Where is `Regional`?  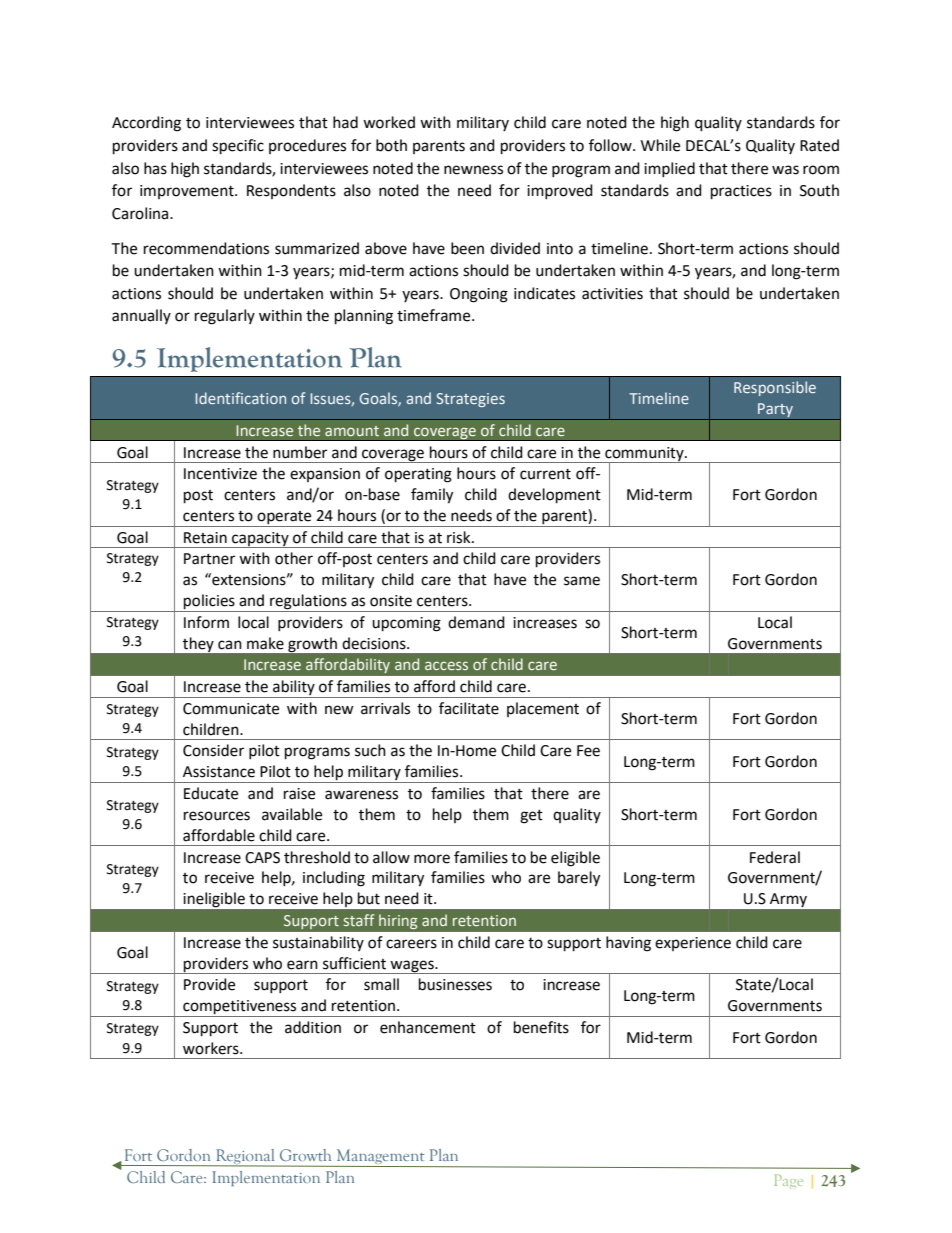
Regional is located at coordinates (246, 1157).
